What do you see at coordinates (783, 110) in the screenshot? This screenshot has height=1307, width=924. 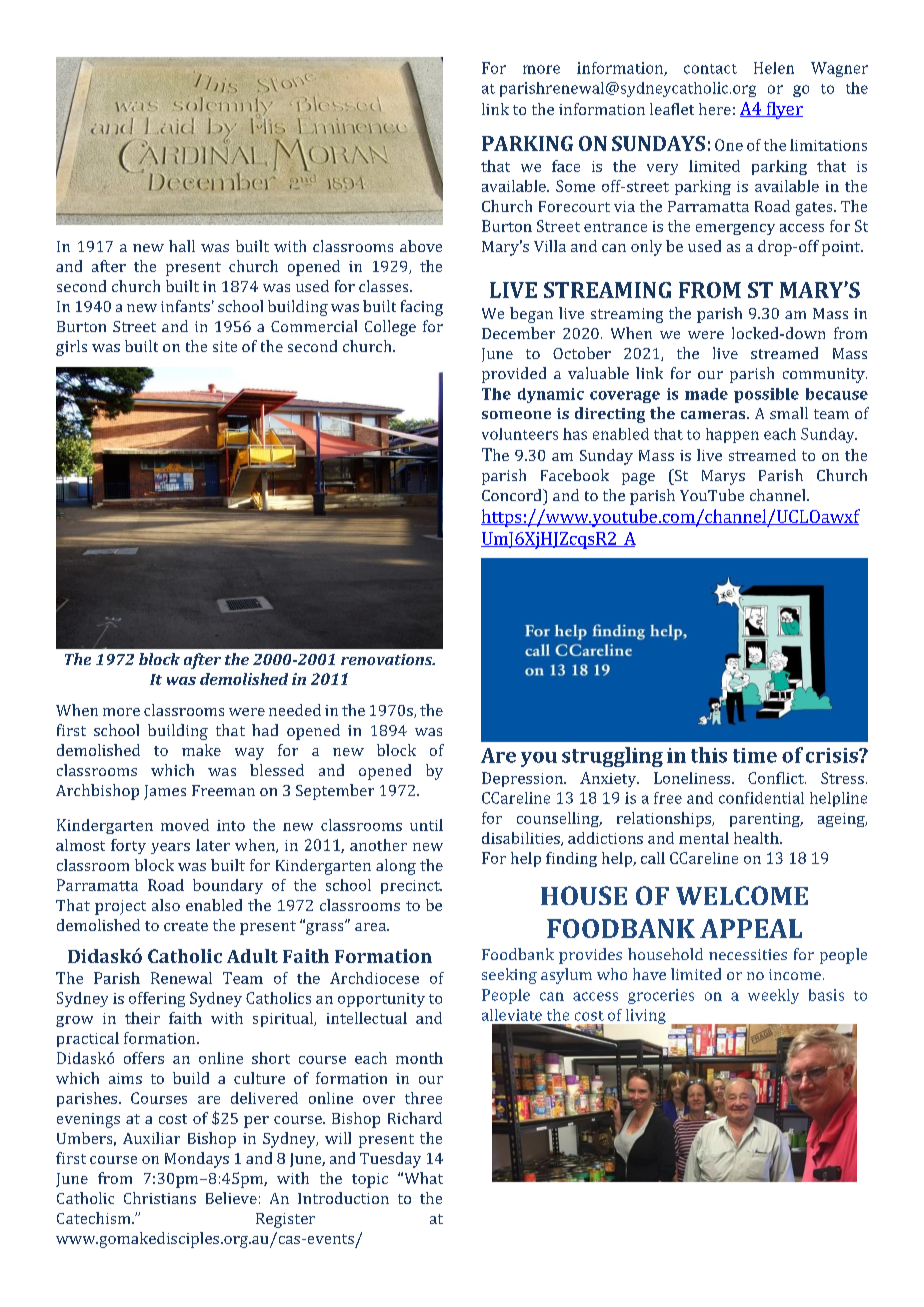 I see `flyer` at bounding box center [783, 110].
